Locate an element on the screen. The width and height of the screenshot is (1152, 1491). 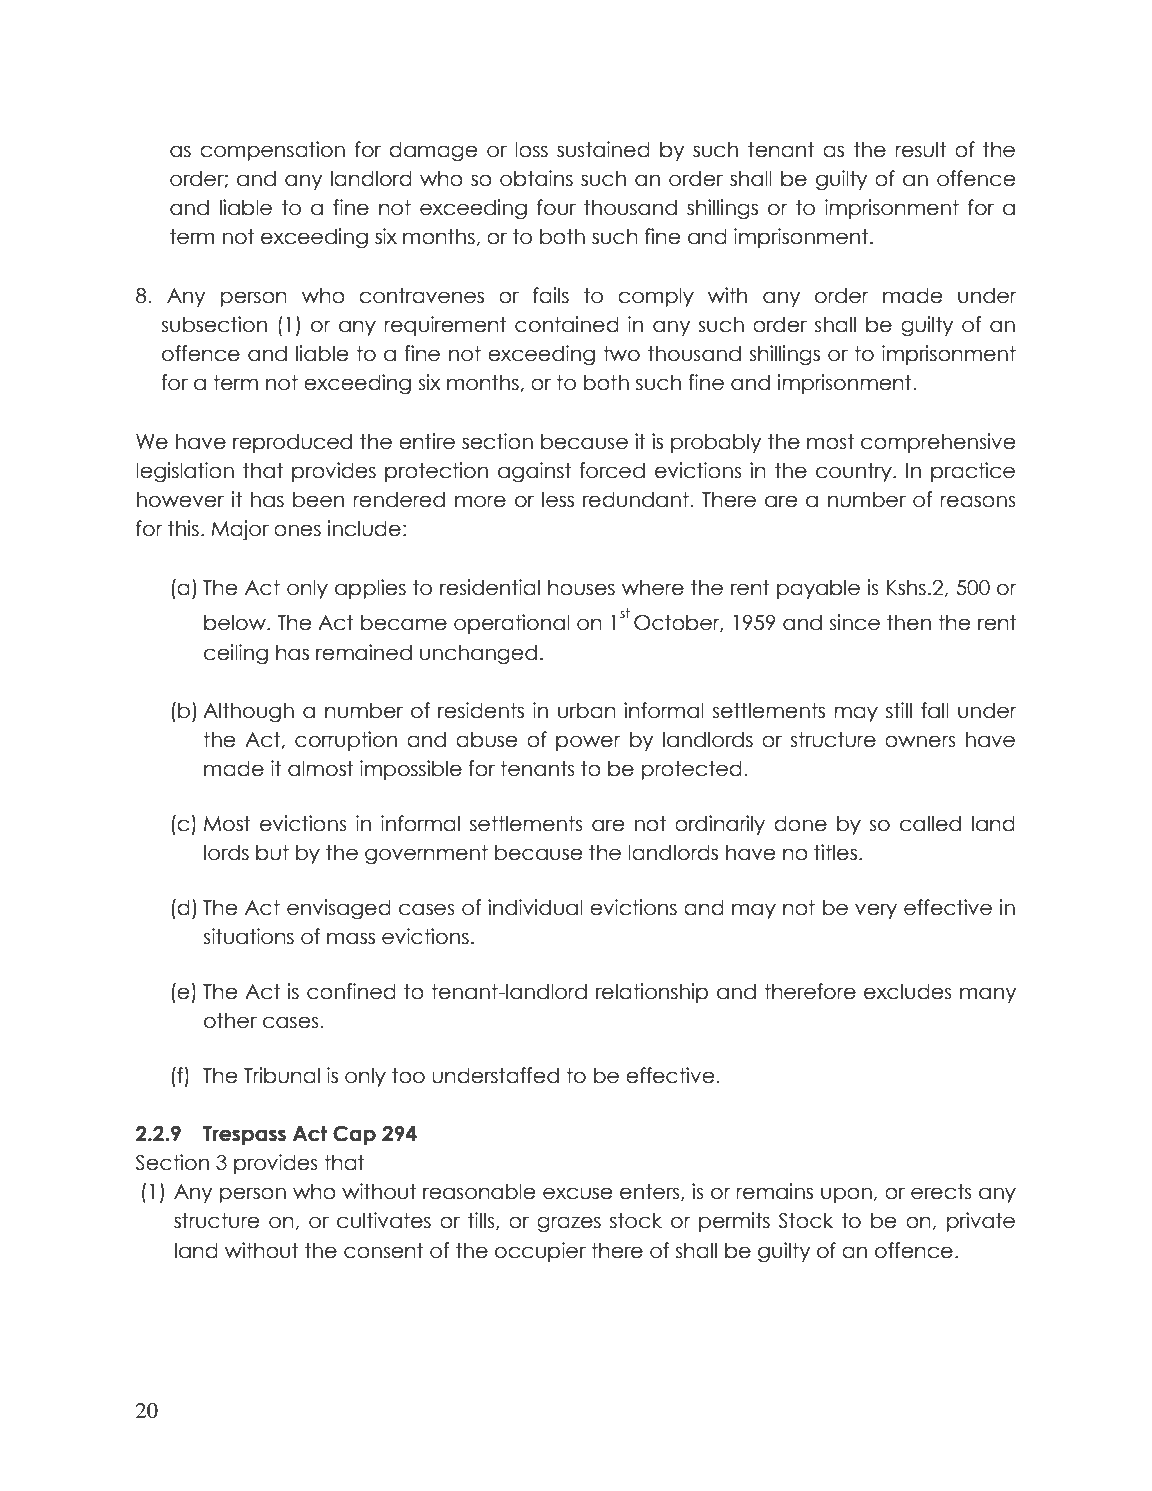
individual is located at coordinates (535, 907).
